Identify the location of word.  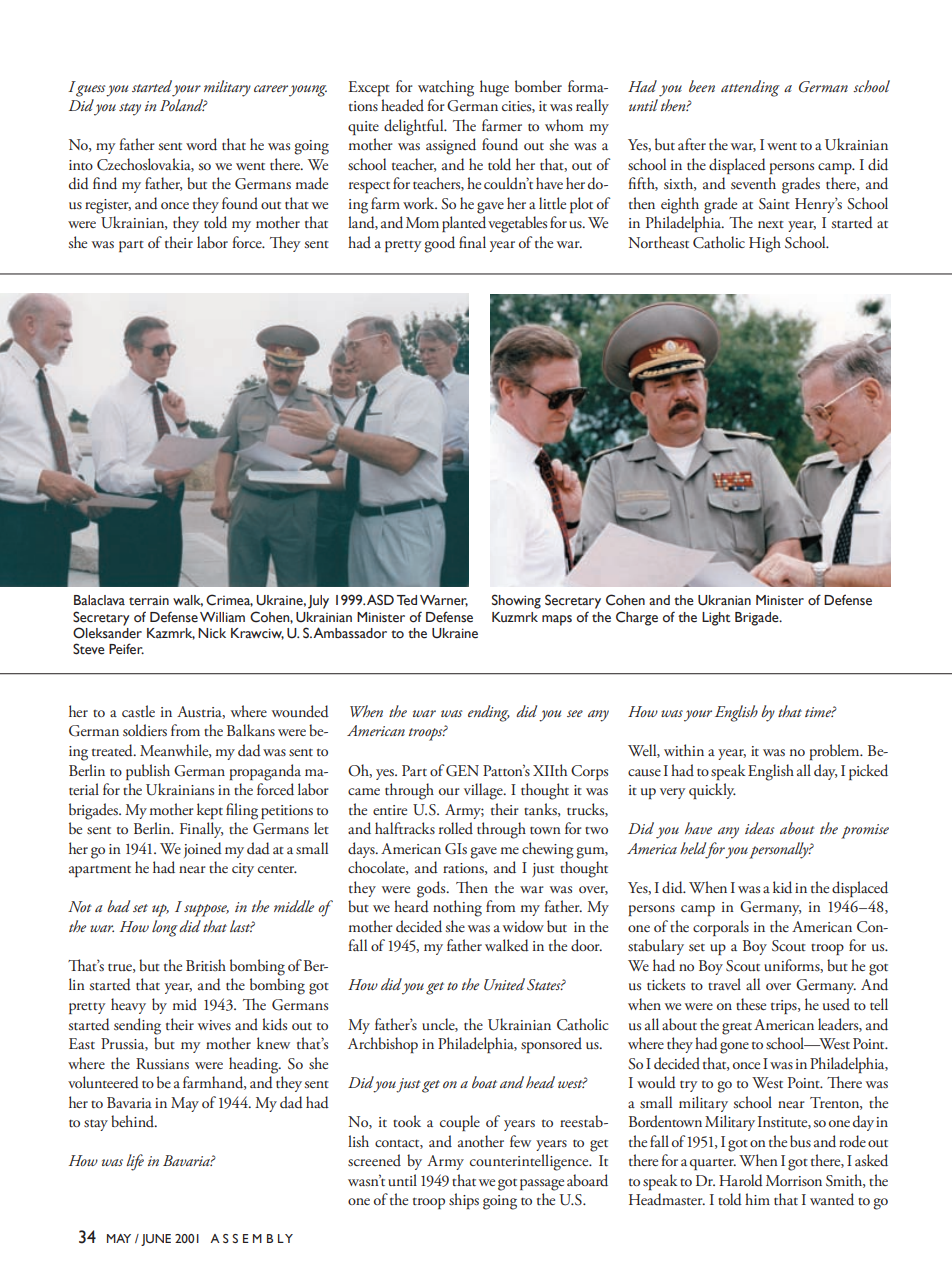
(201, 144).
